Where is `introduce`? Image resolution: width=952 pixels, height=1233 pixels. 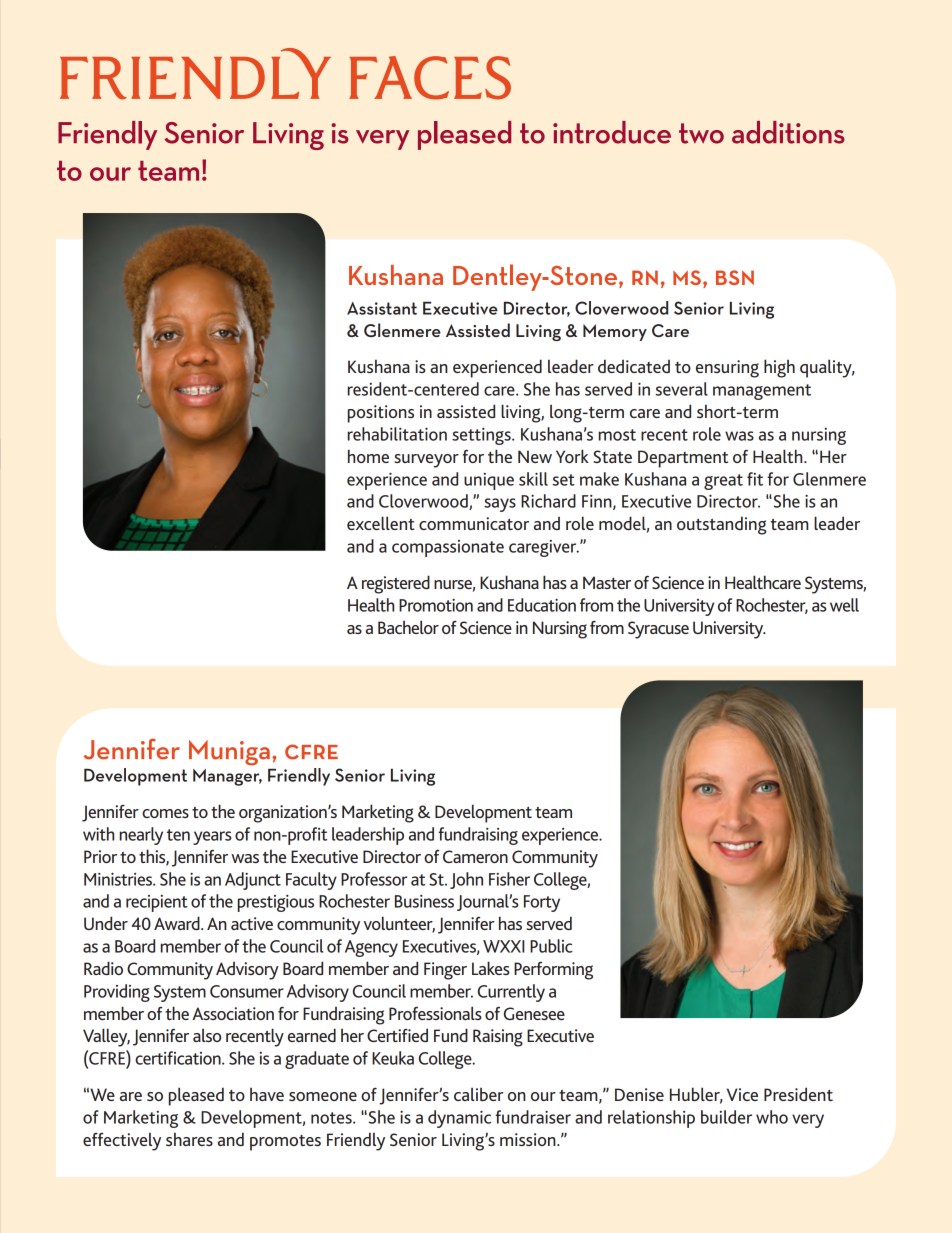
introduce is located at coordinates (612, 132).
